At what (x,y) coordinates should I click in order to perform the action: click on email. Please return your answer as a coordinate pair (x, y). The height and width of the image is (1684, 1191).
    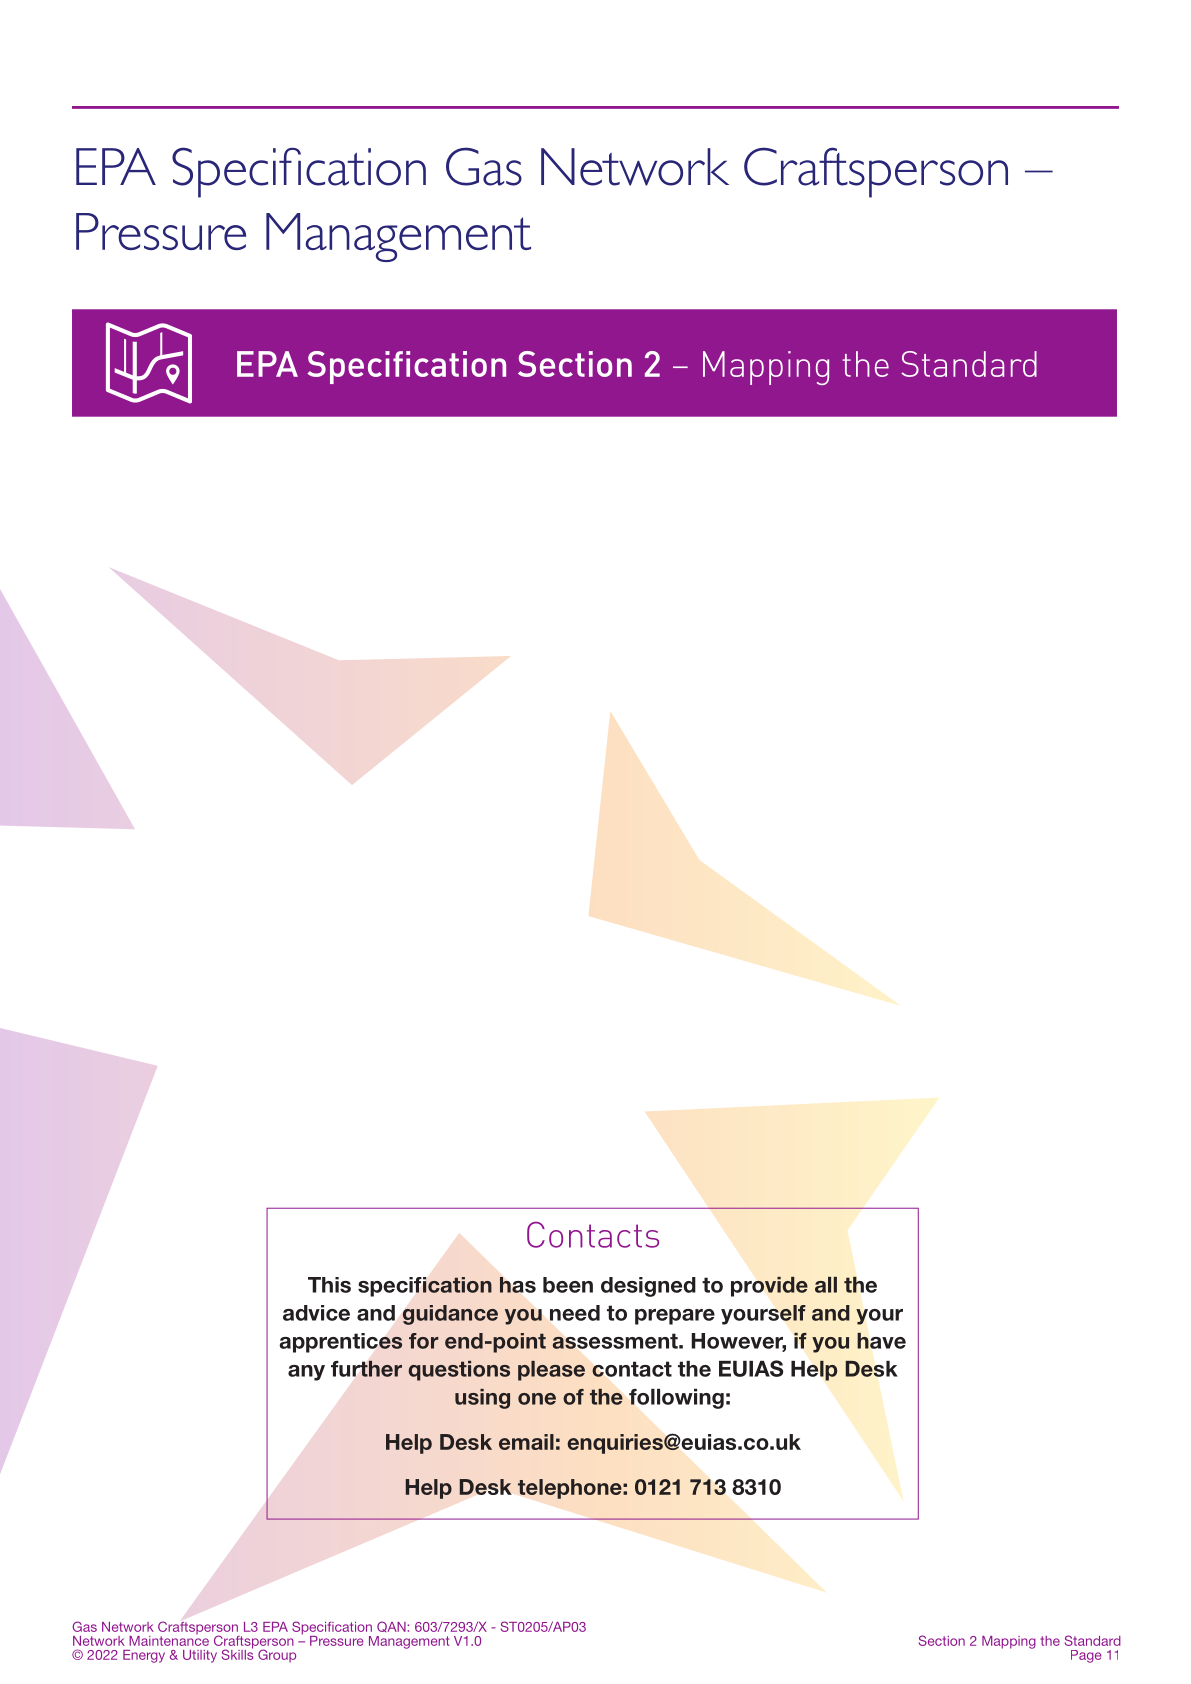
    Looking at the image, I should click on (526, 1442).
